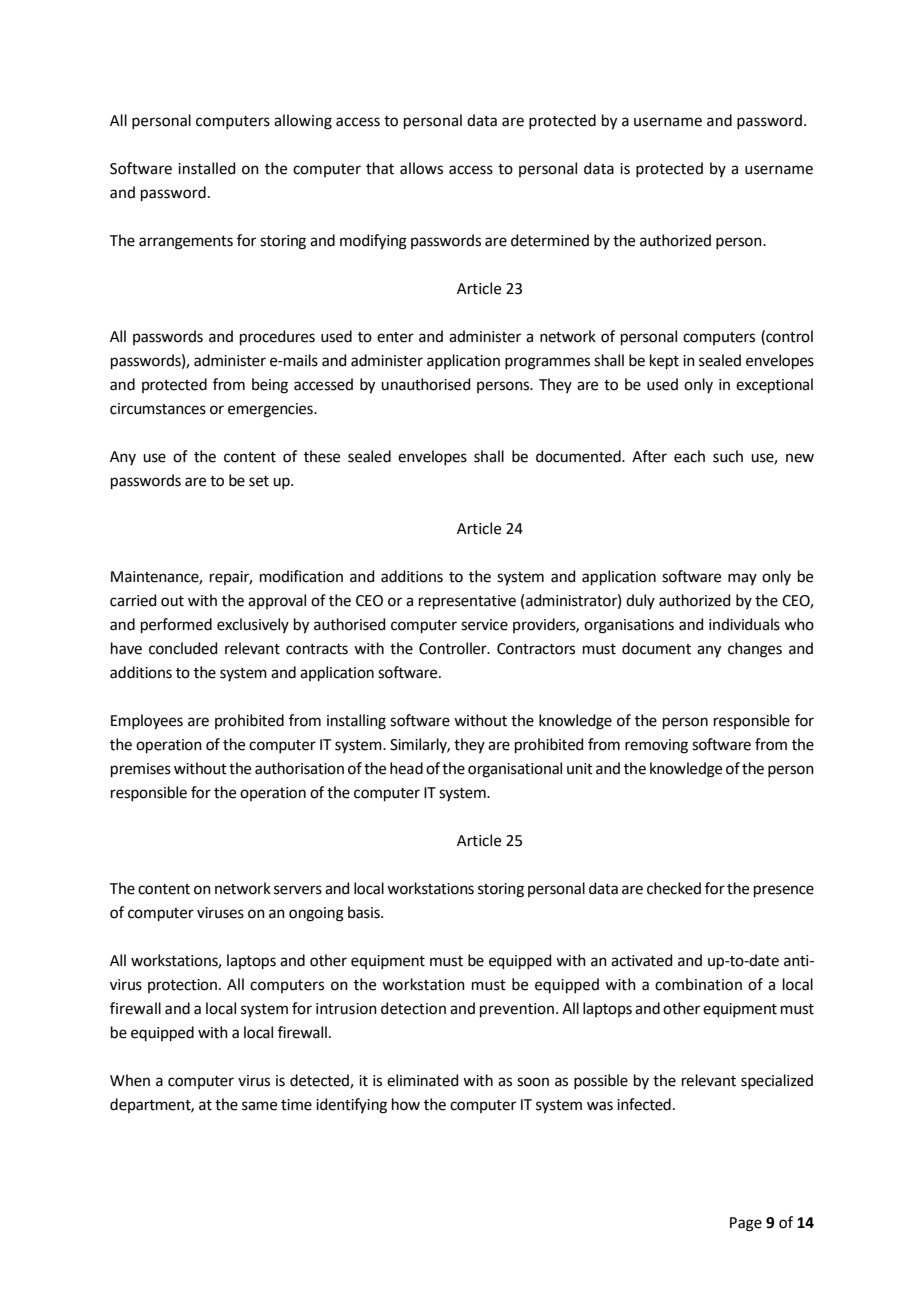 This screenshot has width=924, height=1308. What do you see at coordinates (755, 650) in the screenshot?
I see `changes` at bounding box center [755, 650].
